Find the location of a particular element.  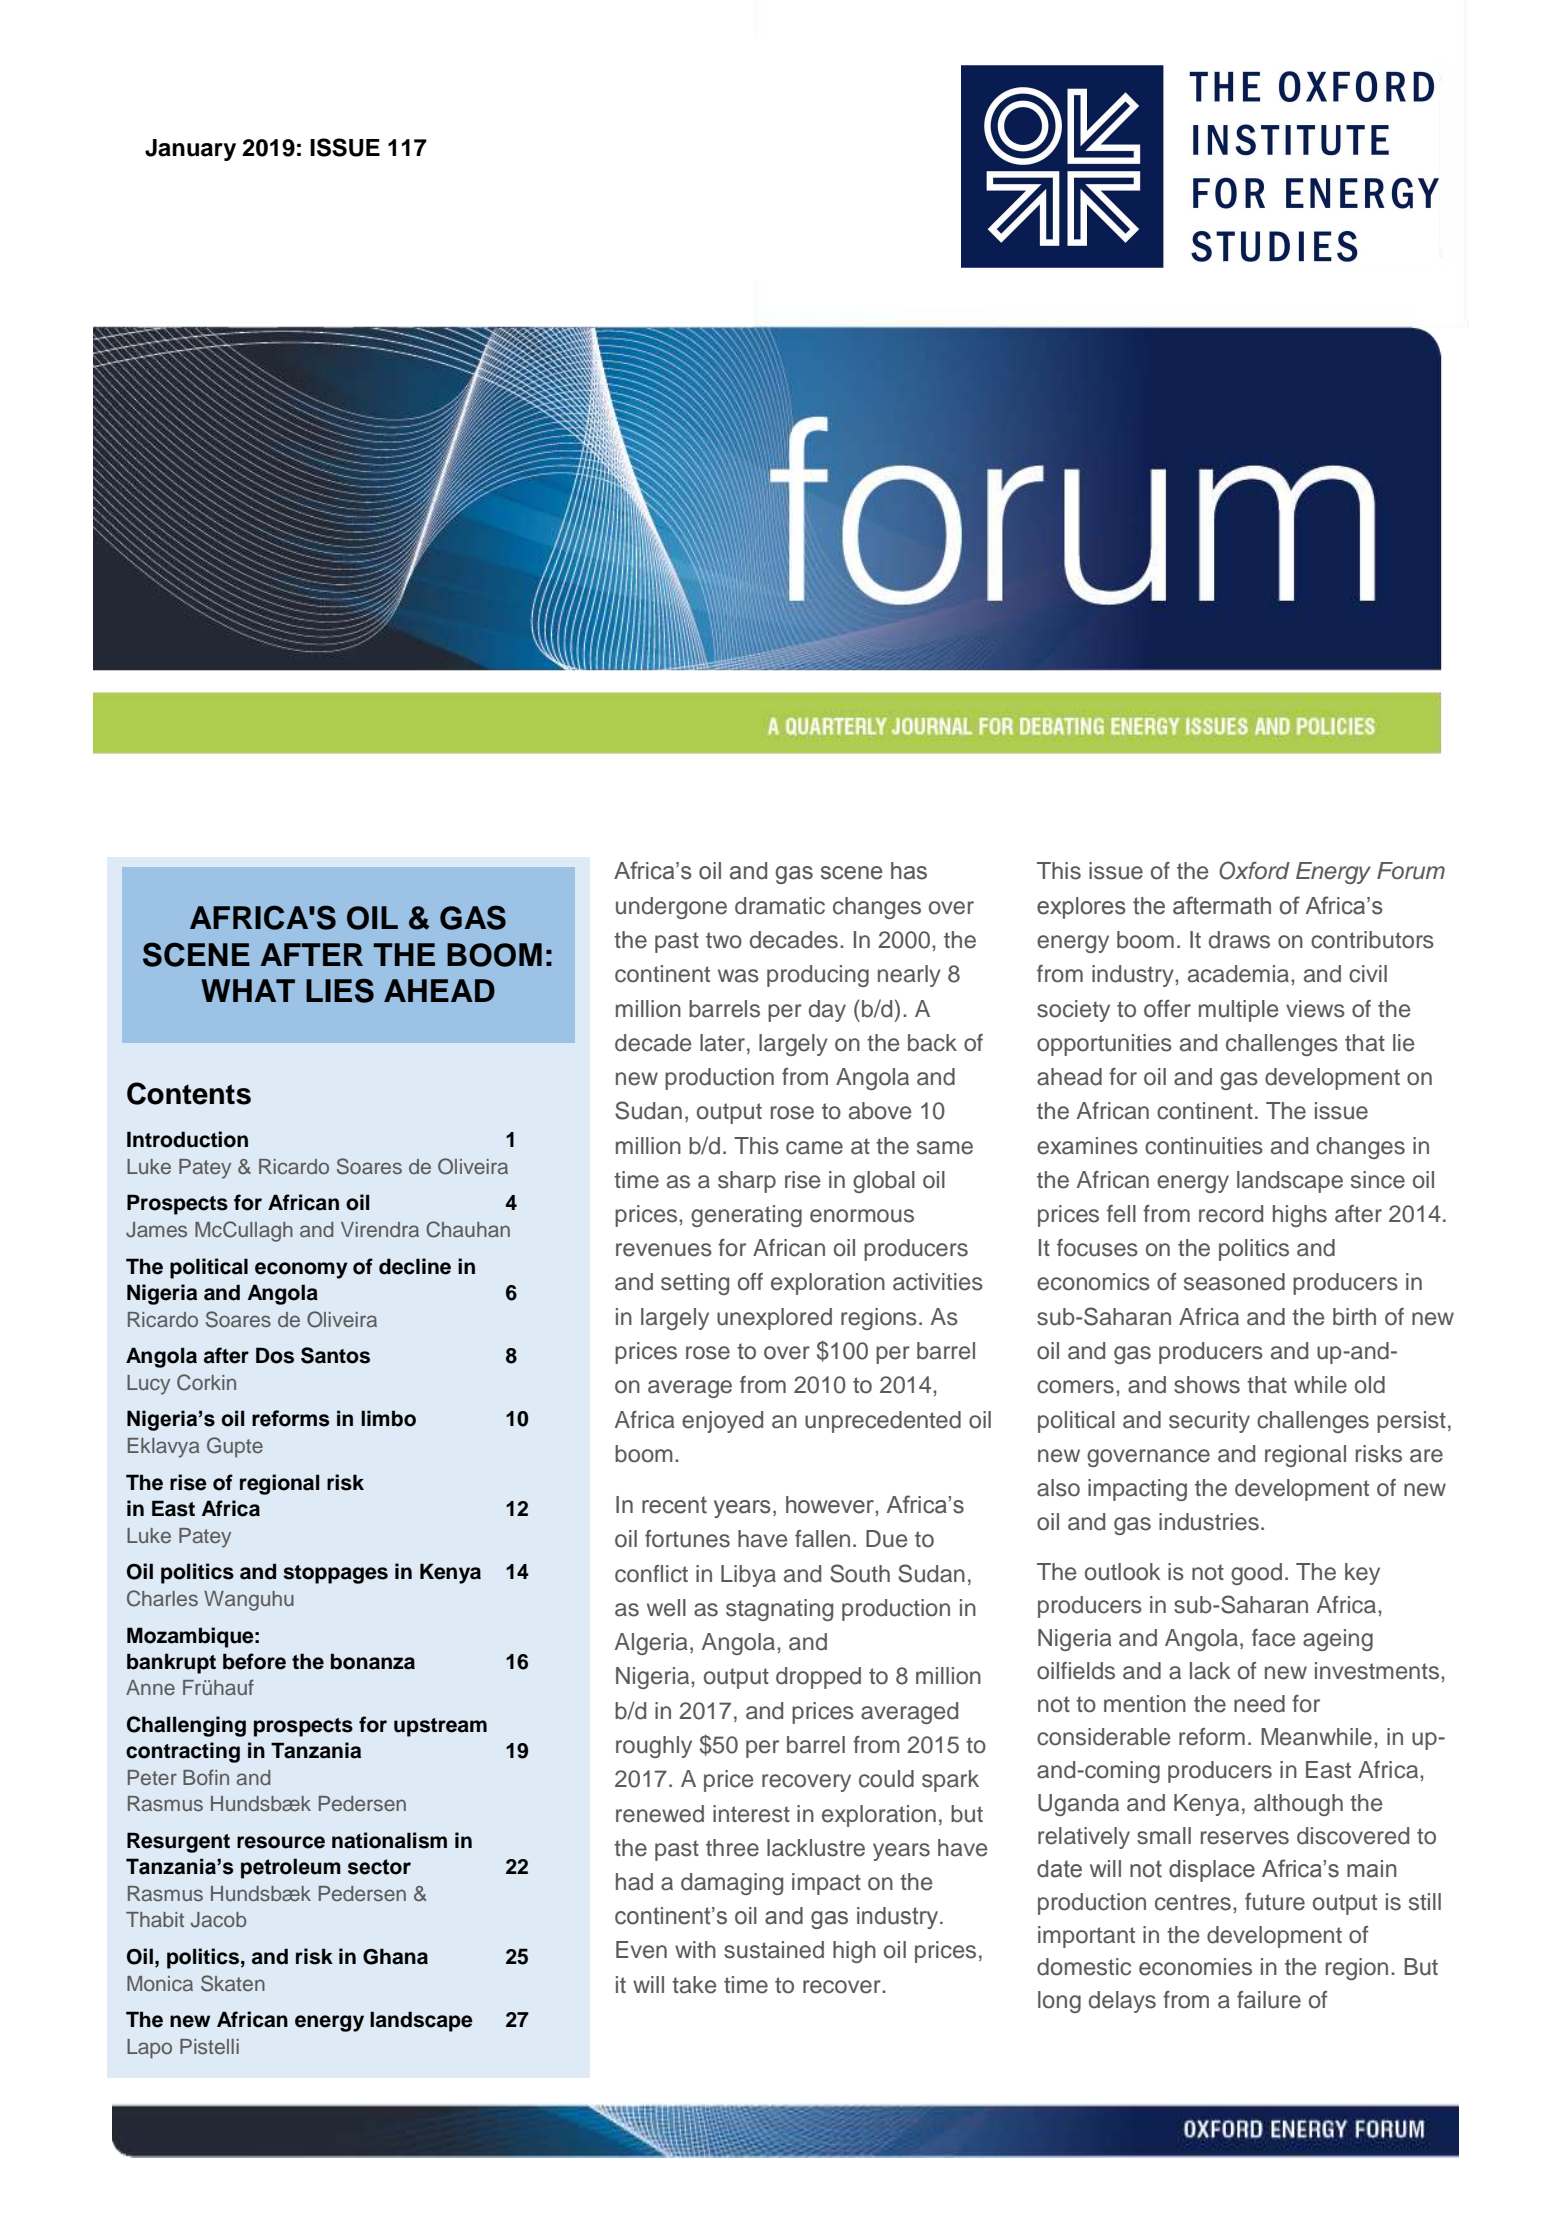

Contents is located at coordinates (189, 1093).
